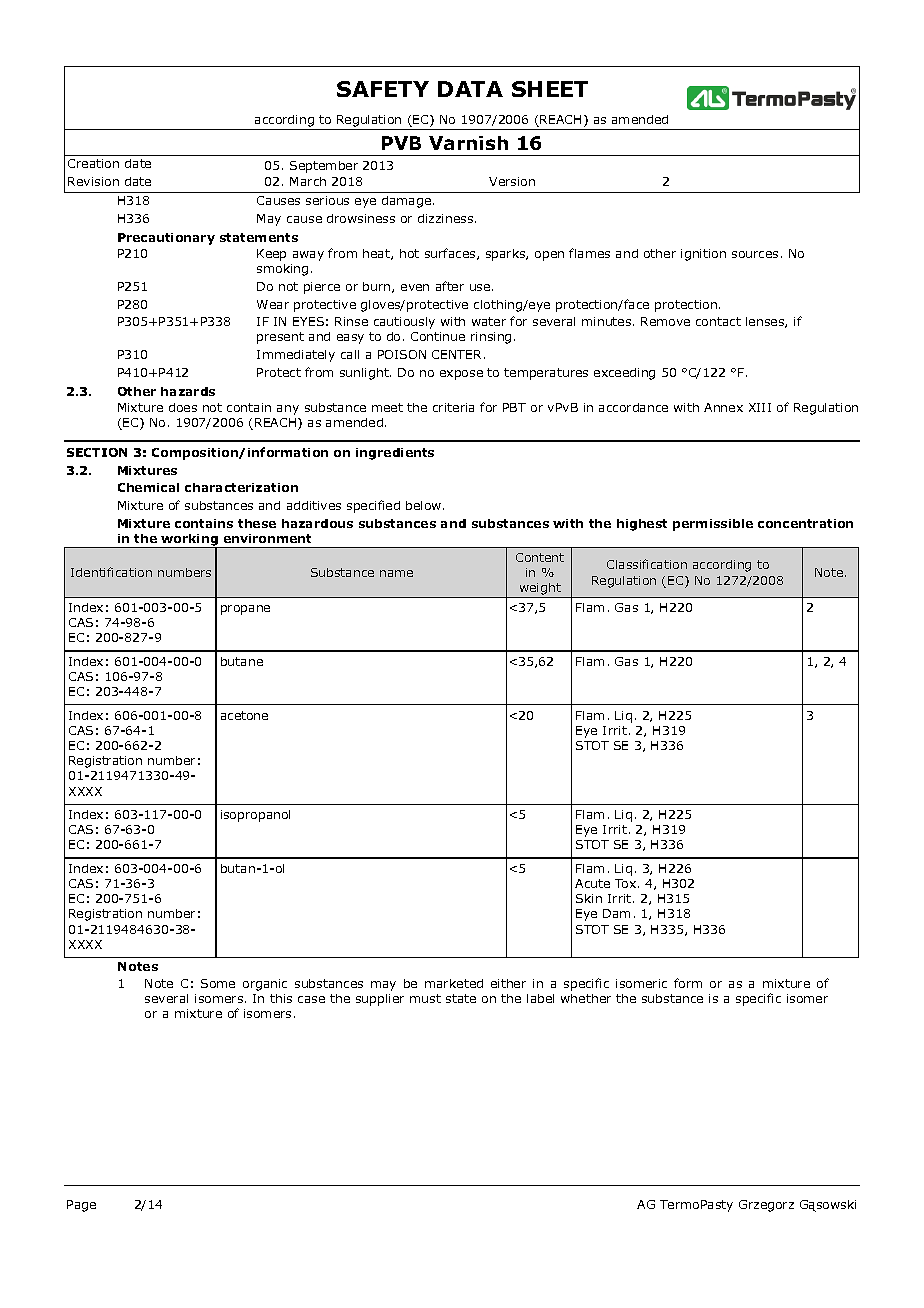 This image has width=924, height=1308. What do you see at coordinates (425, 505) in the image?
I see `below` at bounding box center [425, 505].
